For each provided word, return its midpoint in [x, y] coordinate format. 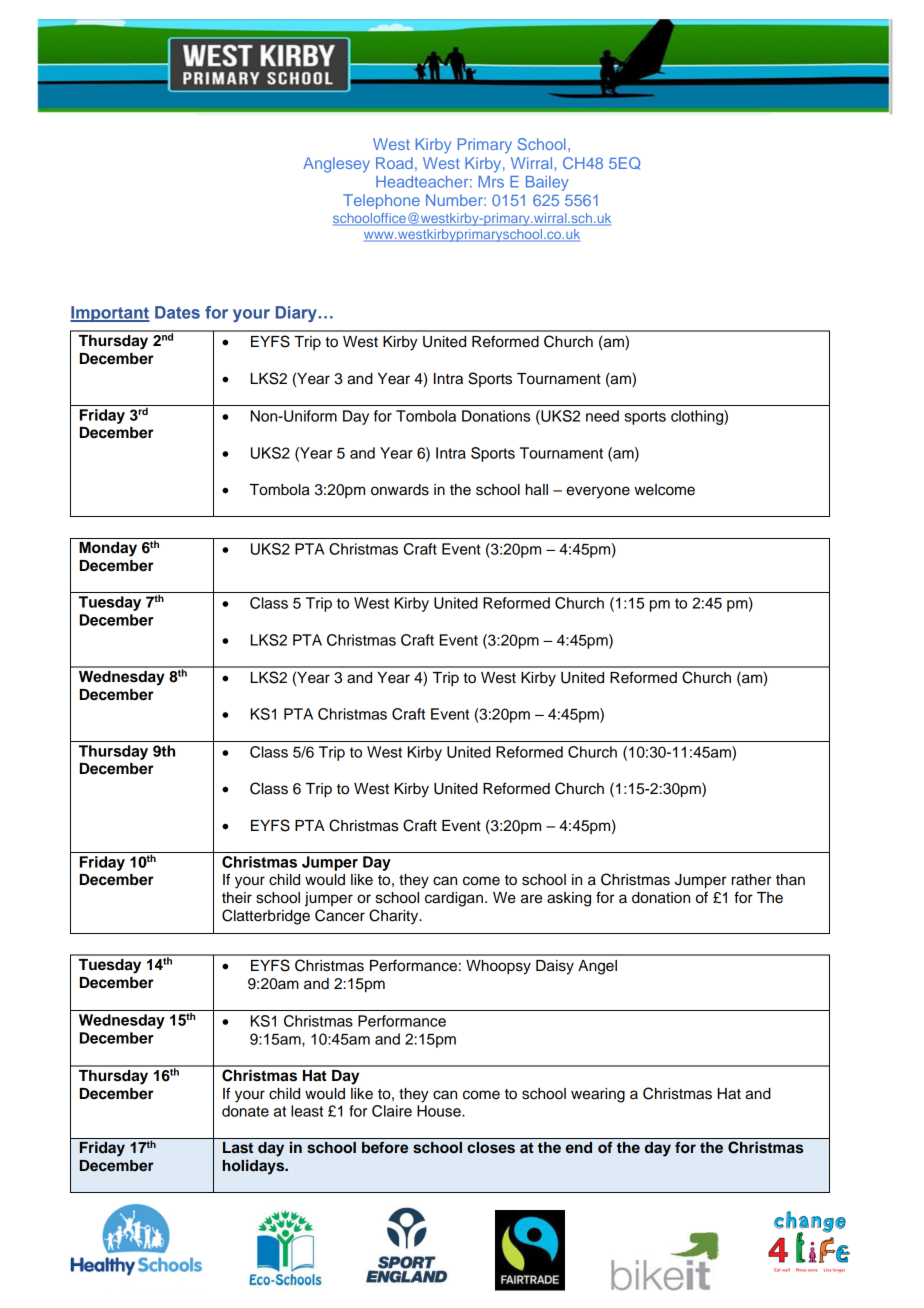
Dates [177, 312]
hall [537, 490]
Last [238, 1148]
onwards [400, 490]
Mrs [491, 182]
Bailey [547, 183]
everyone [598, 492]
